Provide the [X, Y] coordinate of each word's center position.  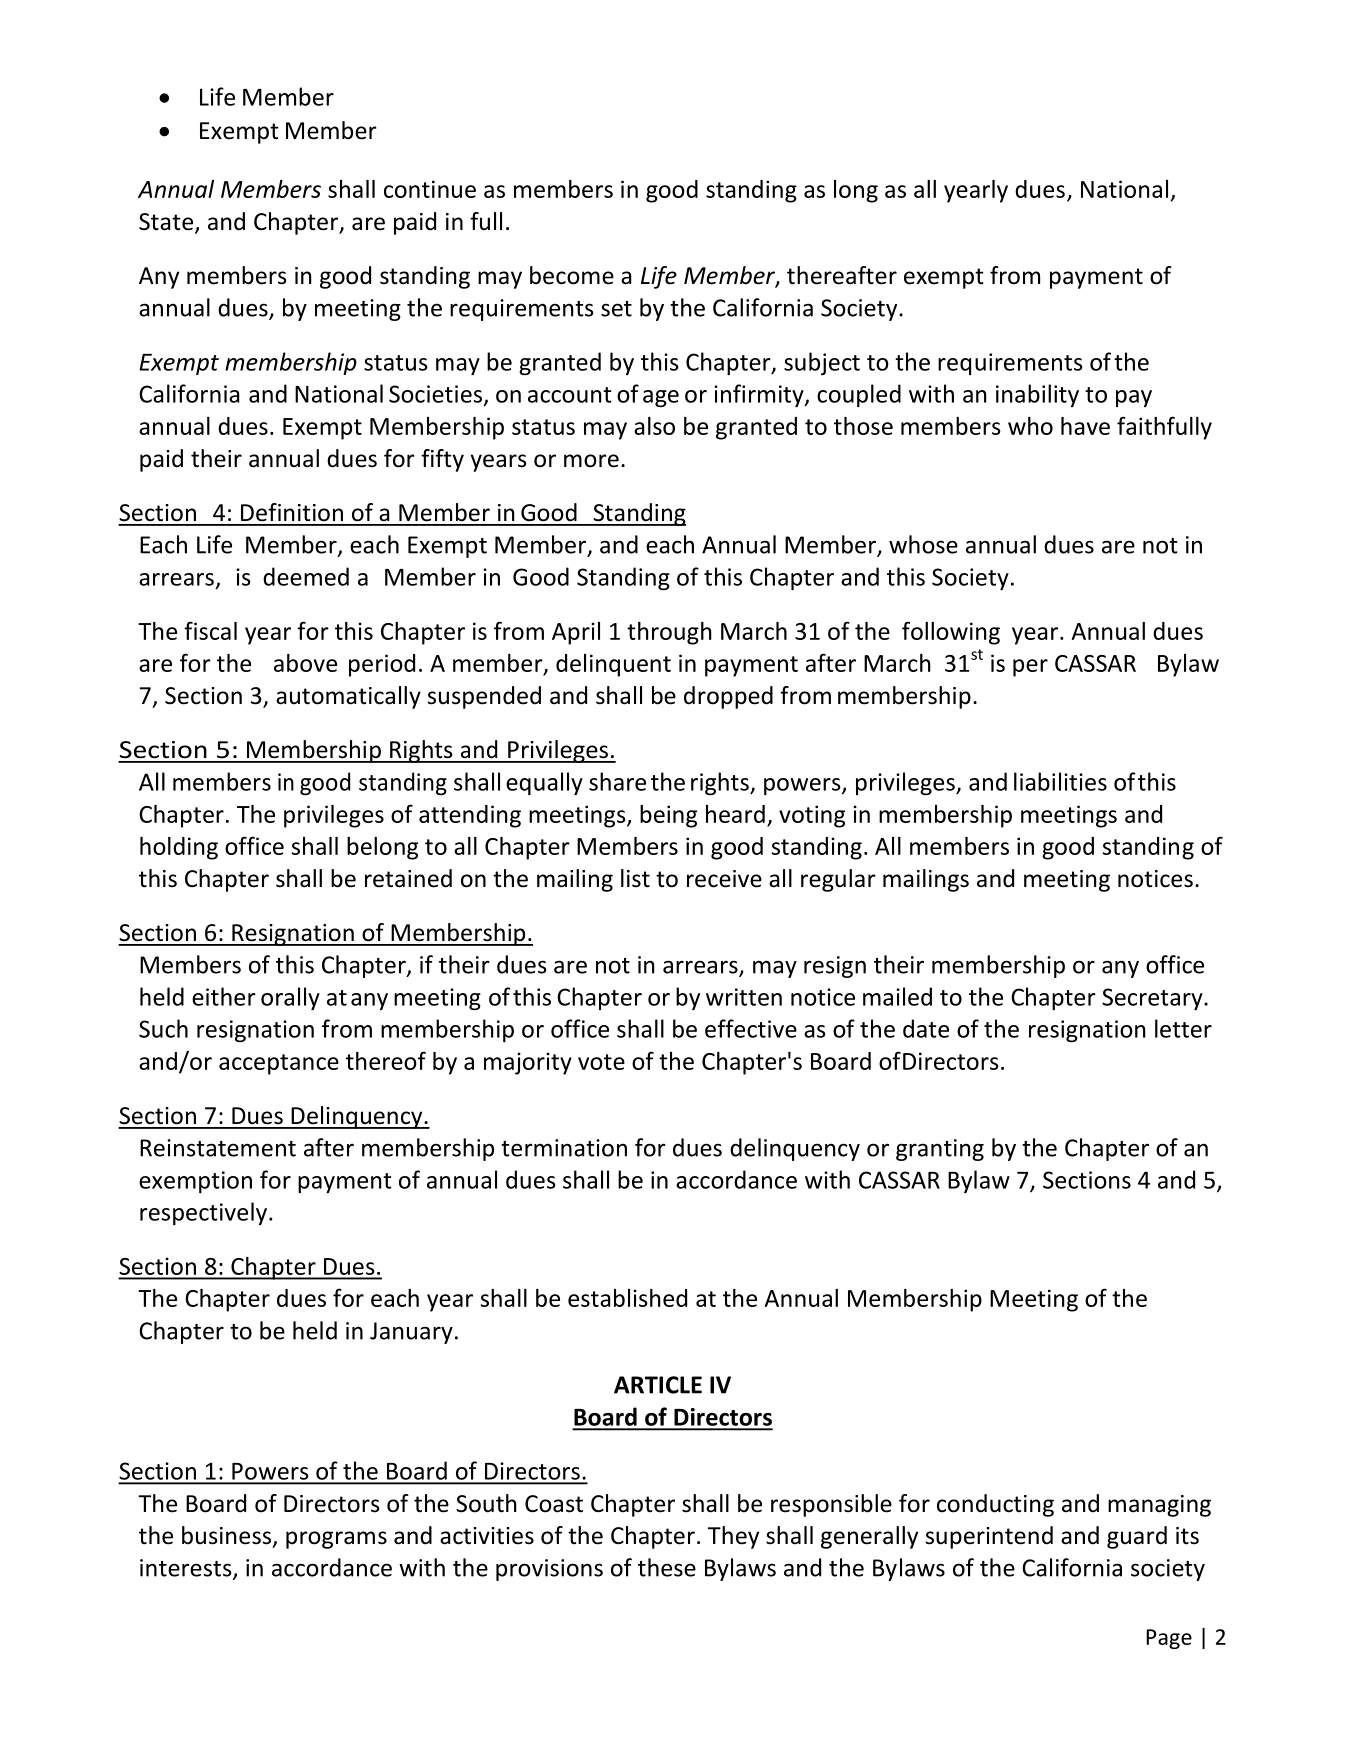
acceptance [279, 1064]
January [411, 1333]
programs [336, 1540]
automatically [348, 697]
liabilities [1060, 781]
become [572, 275]
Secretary [1153, 999]
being [668, 816]
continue [430, 189]
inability [1037, 395]
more [591, 461]
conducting [995, 1505]
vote [601, 1062]
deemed [306, 576]
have [1085, 426]
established [627, 1298]
